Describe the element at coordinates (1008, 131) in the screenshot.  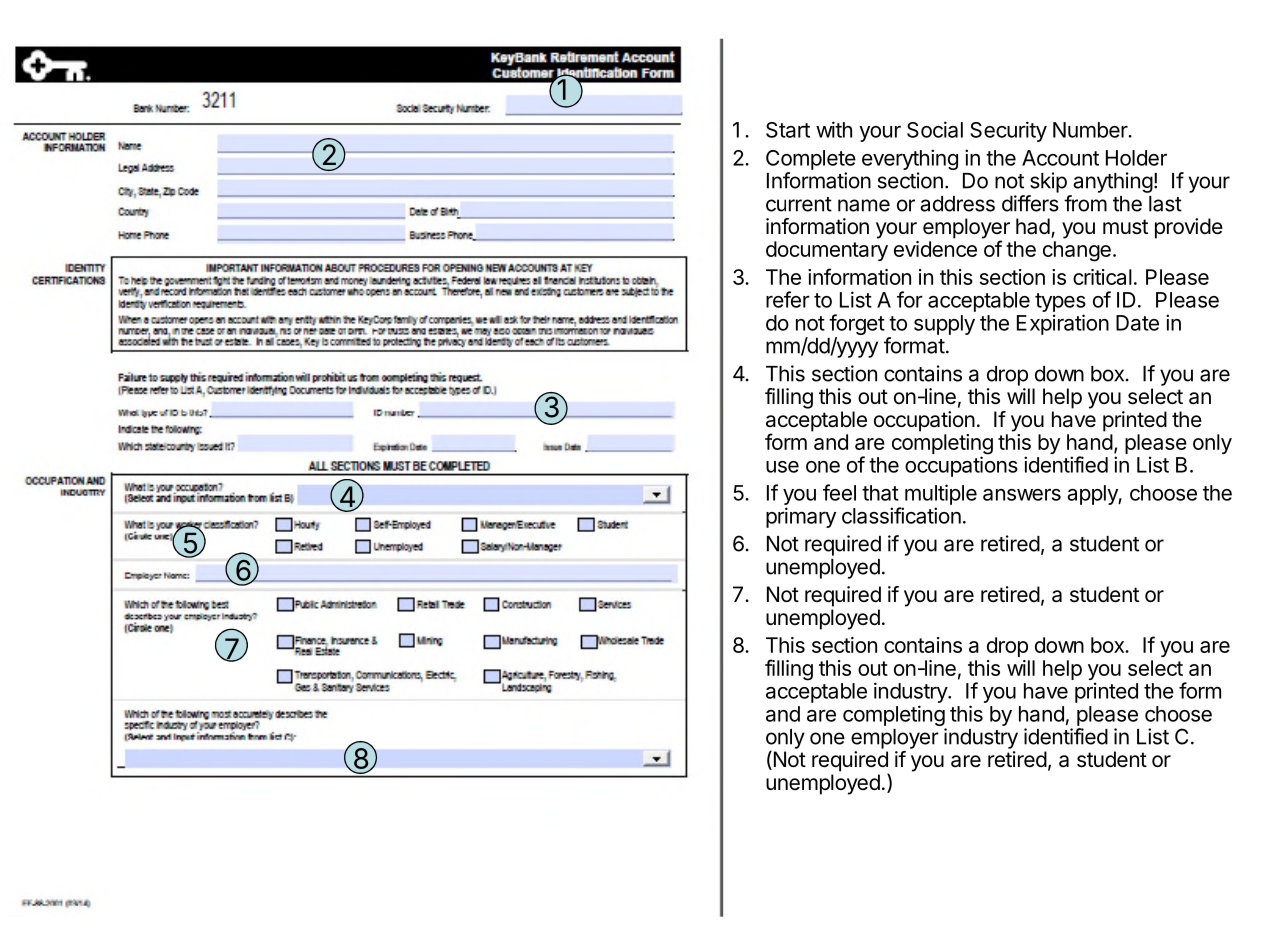
I see `Security` at that location.
